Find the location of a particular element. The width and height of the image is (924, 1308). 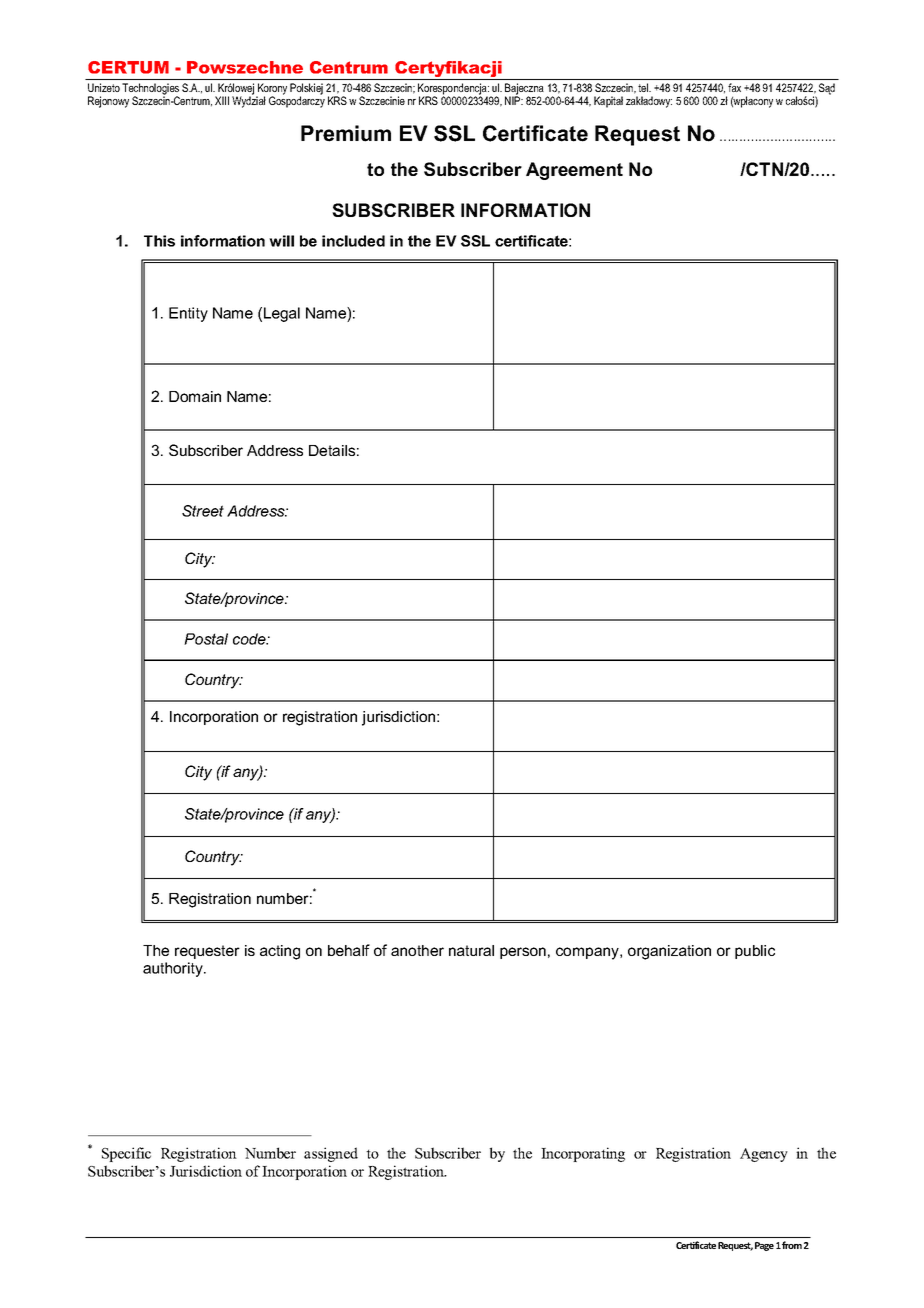

Legal is located at coordinates (282, 314).
